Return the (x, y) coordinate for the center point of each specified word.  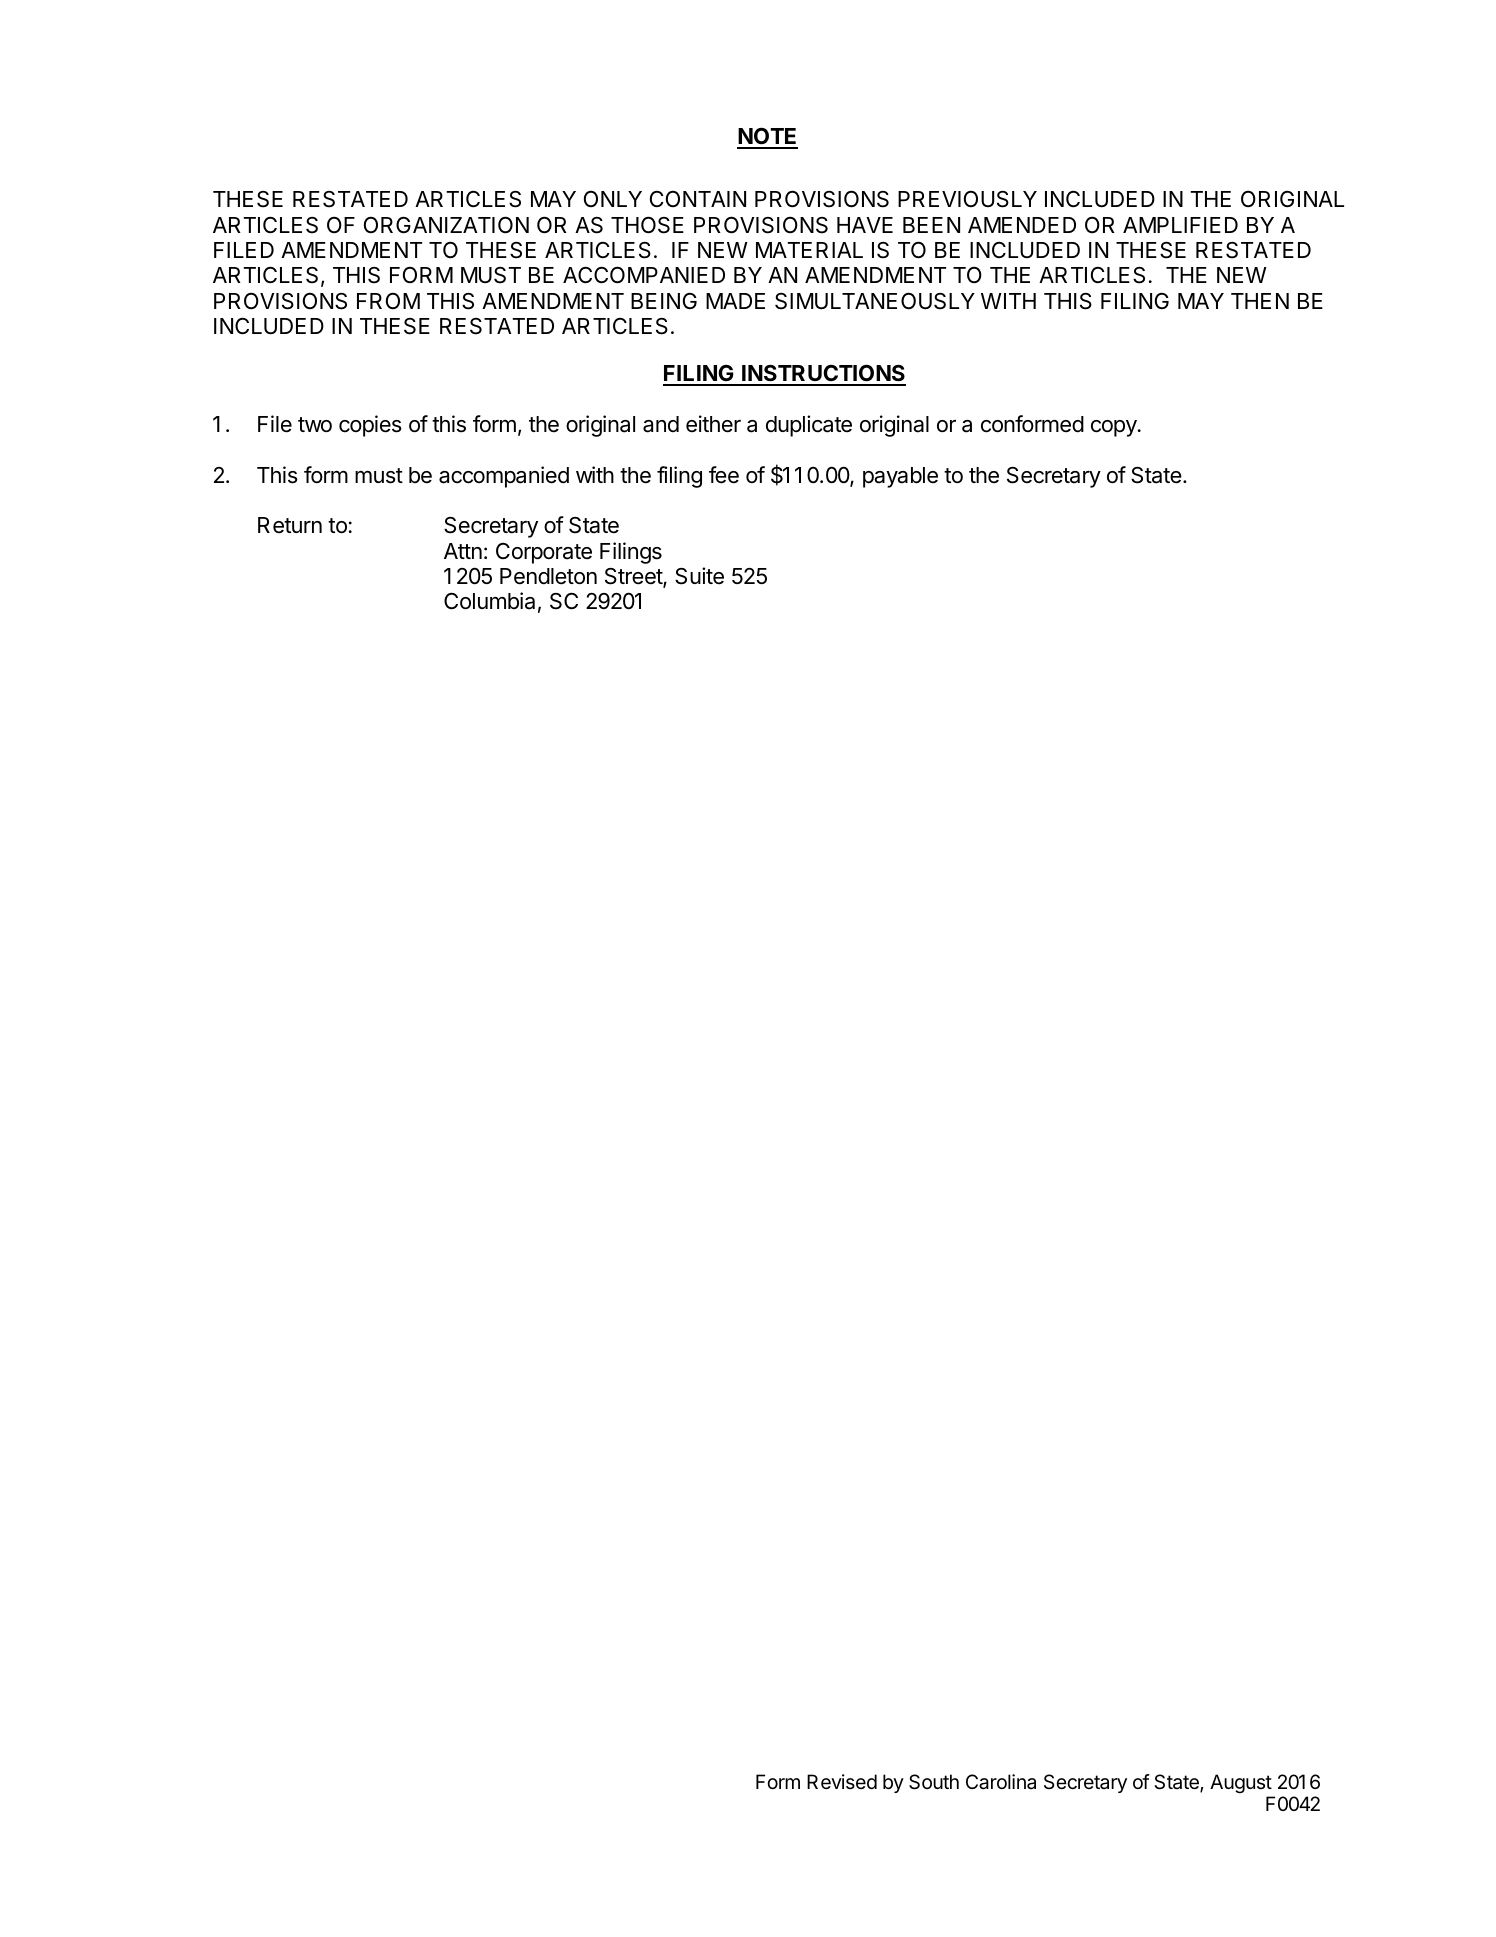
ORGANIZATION (446, 225)
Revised (842, 1782)
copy (1115, 428)
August (1241, 1784)
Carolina (1001, 1782)
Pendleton (548, 576)
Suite (699, 576)
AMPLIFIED (1180, 225)
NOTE (767, 137)
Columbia (489, 601)
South (934, 1782)
